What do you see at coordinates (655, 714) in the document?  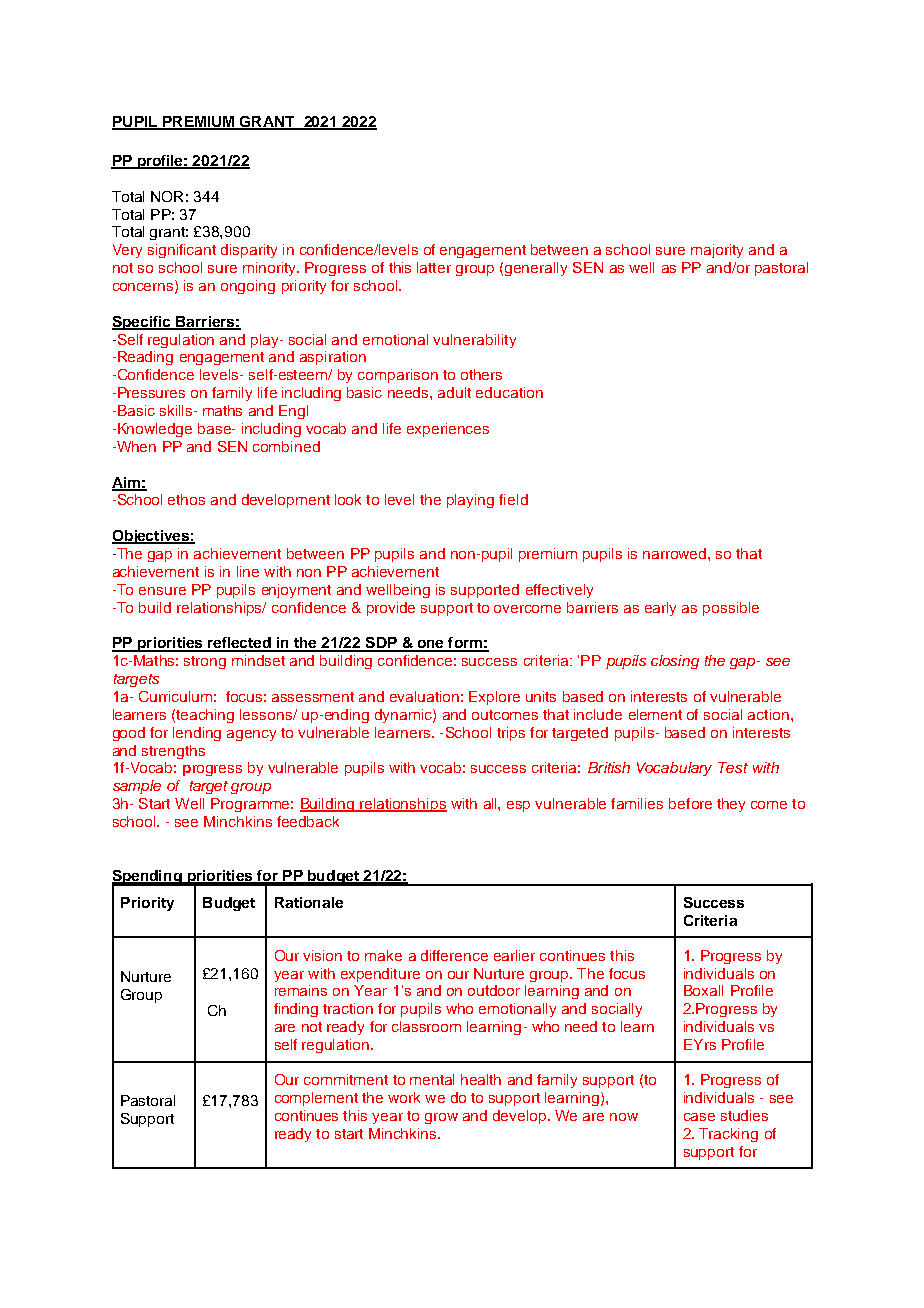 I see `element` at bounding box center [655, 714].
